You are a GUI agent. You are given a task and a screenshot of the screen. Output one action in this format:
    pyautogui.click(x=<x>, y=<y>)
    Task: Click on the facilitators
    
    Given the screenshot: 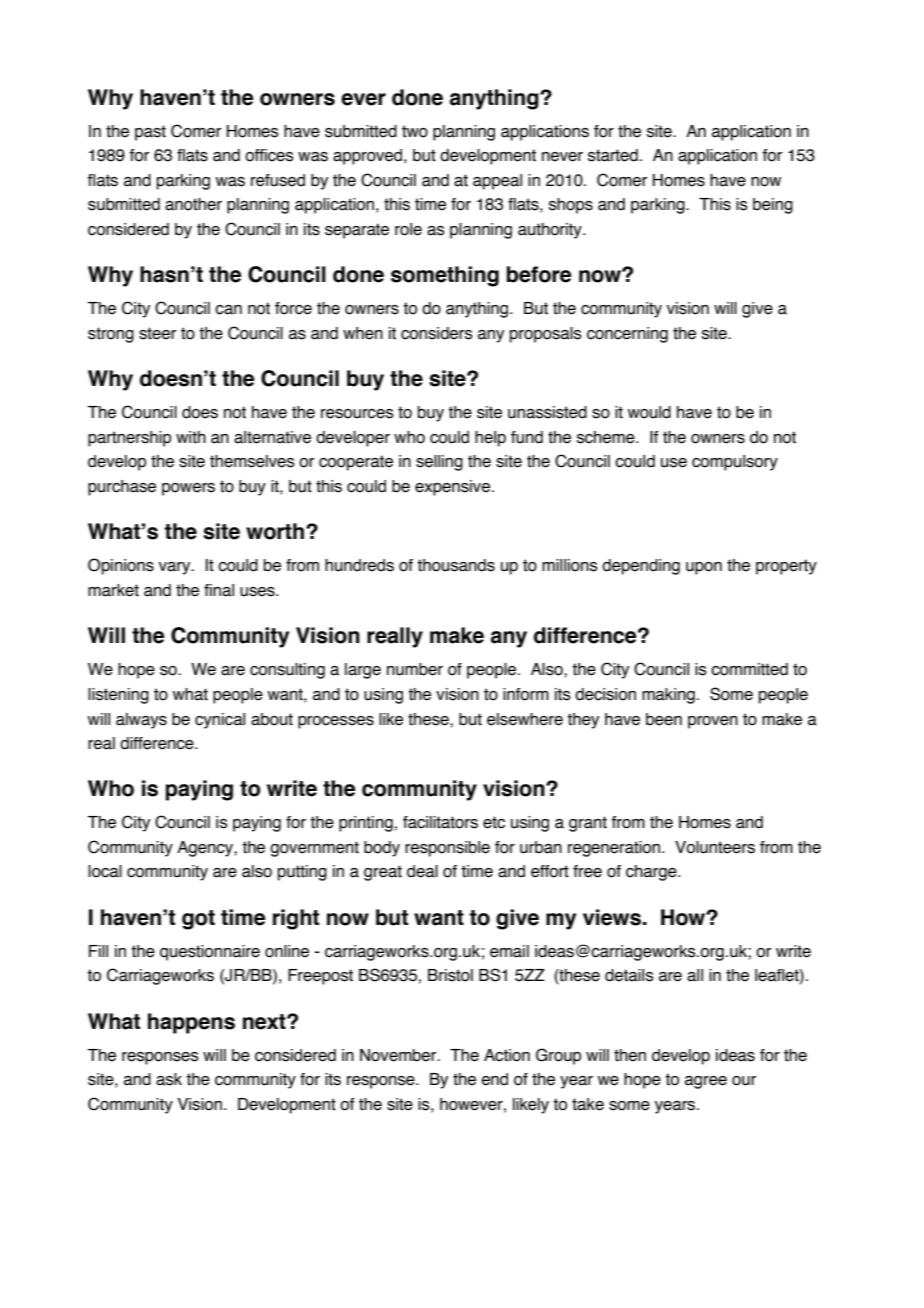 What is the action you would take?
    pyautogui.click(x=440, y=822)
